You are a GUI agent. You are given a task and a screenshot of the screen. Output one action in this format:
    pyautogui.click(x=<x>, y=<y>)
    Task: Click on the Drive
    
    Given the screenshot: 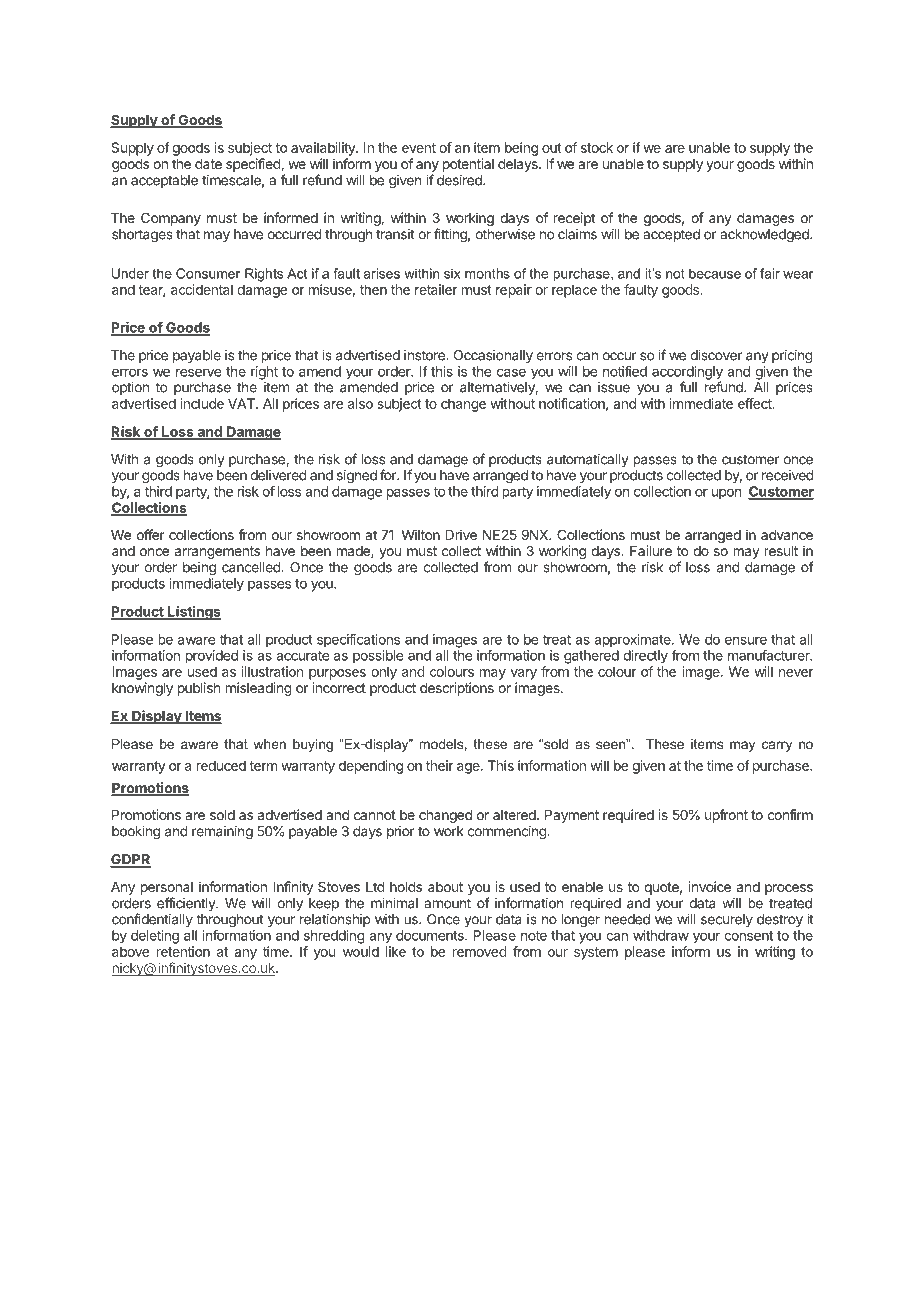 What is the action you would take?
    pyautogui.click(x=461, y=534)
